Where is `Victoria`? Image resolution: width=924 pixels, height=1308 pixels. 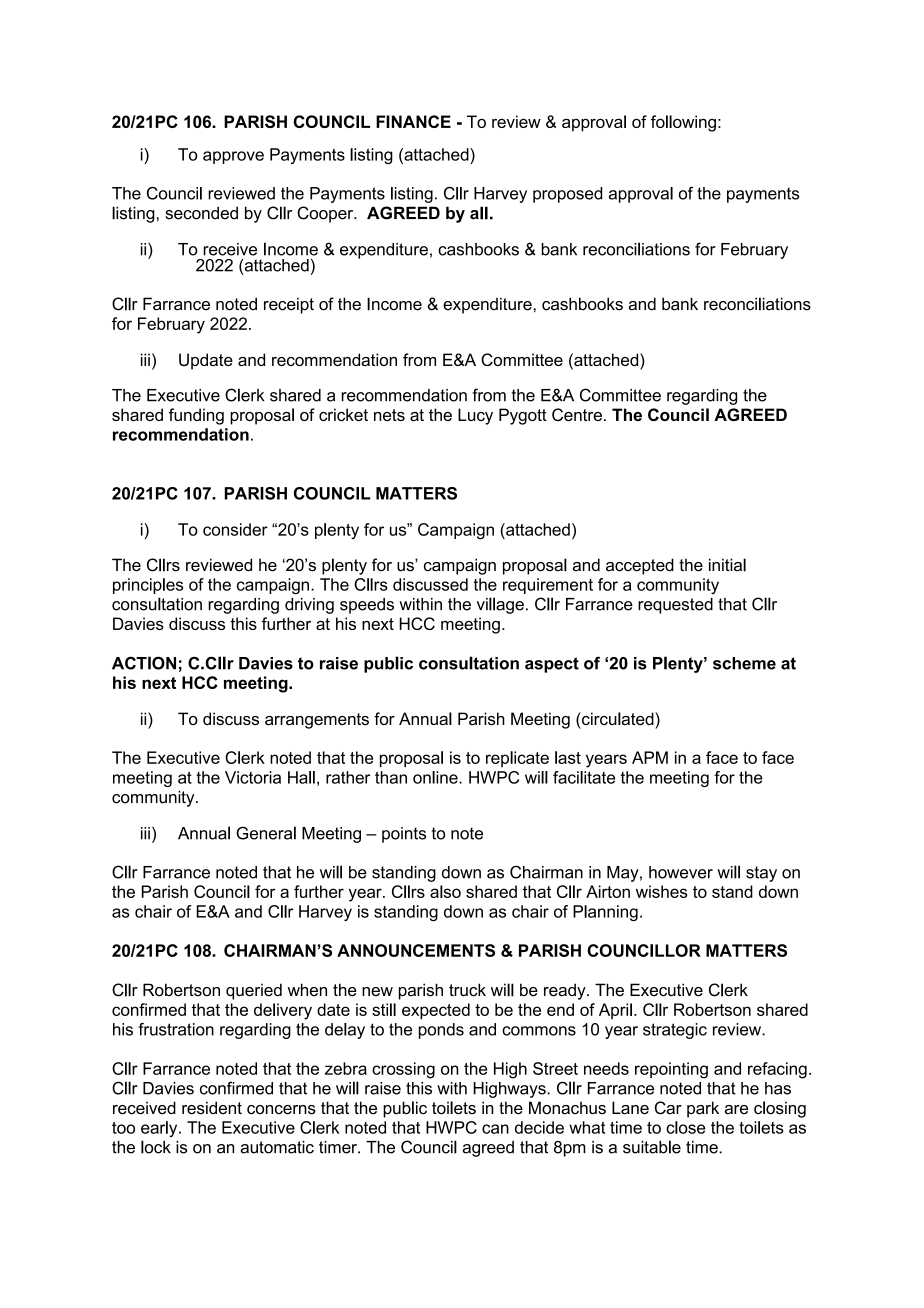
Victoria is located at coordinates (253, 777).
